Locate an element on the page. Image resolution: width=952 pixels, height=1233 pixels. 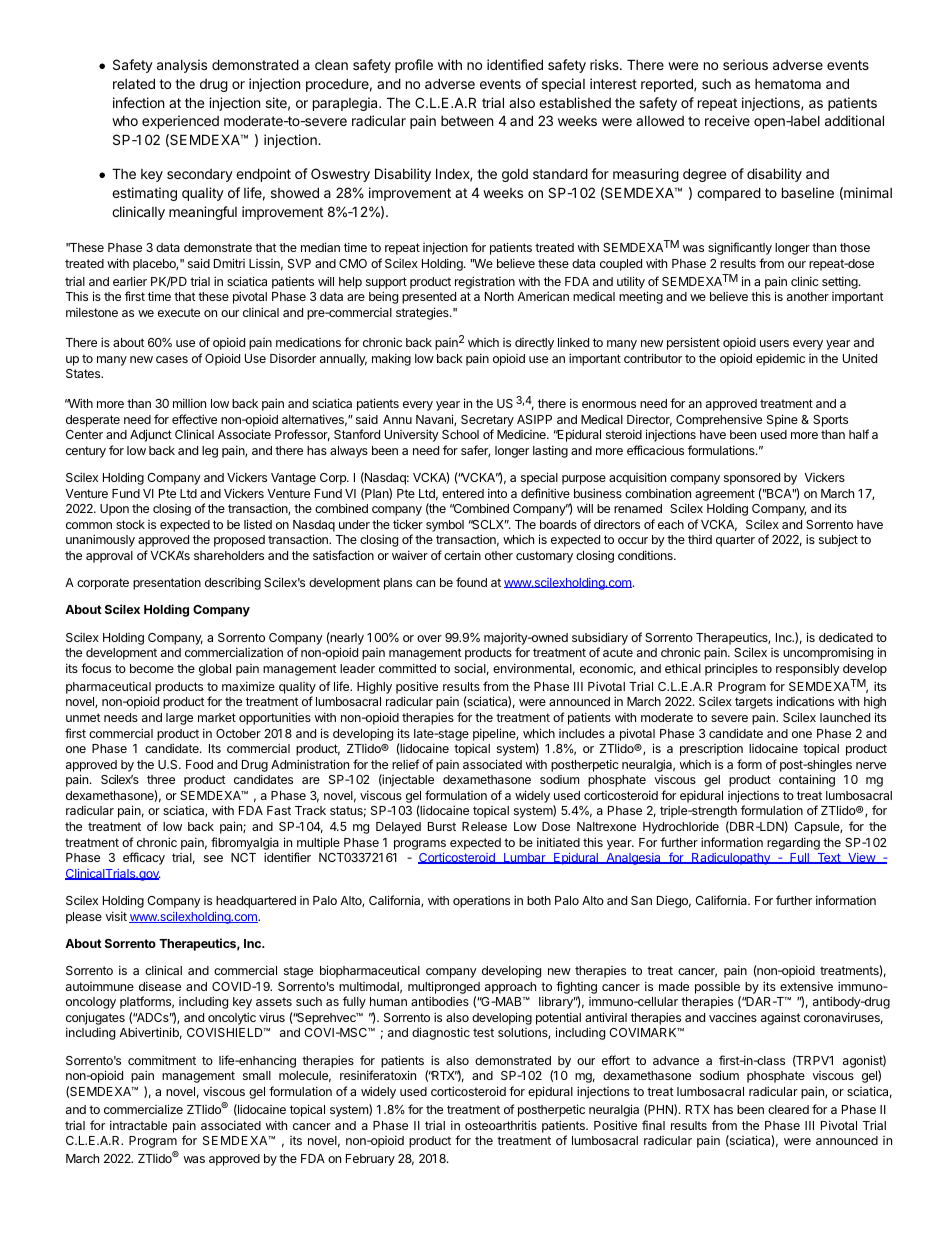
between is located at coordinates (467, 121).
